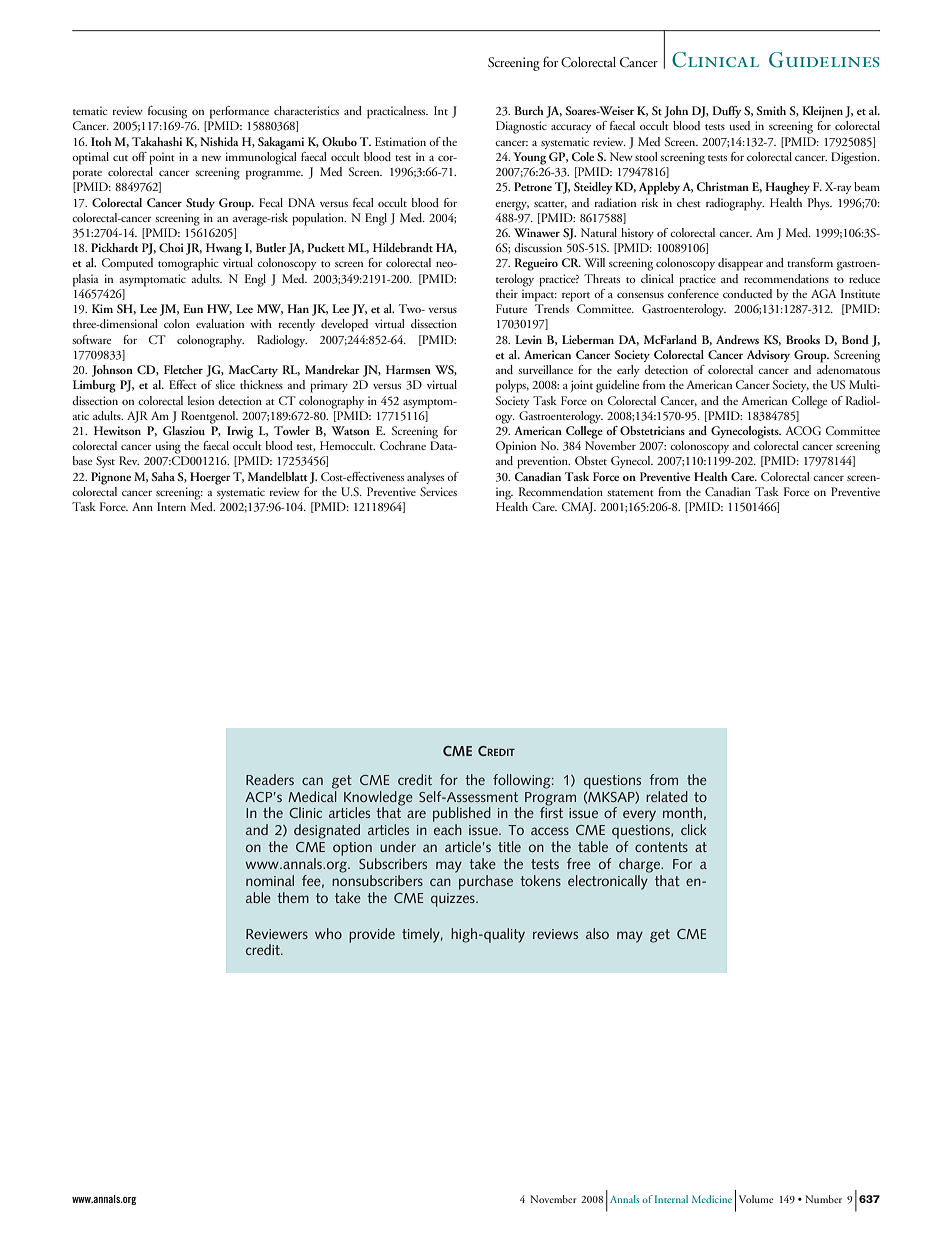 The height and width of the page is (1247, 952). Describe the element at coordinates (163, 476) in the page. I see `Saha` at that location.
